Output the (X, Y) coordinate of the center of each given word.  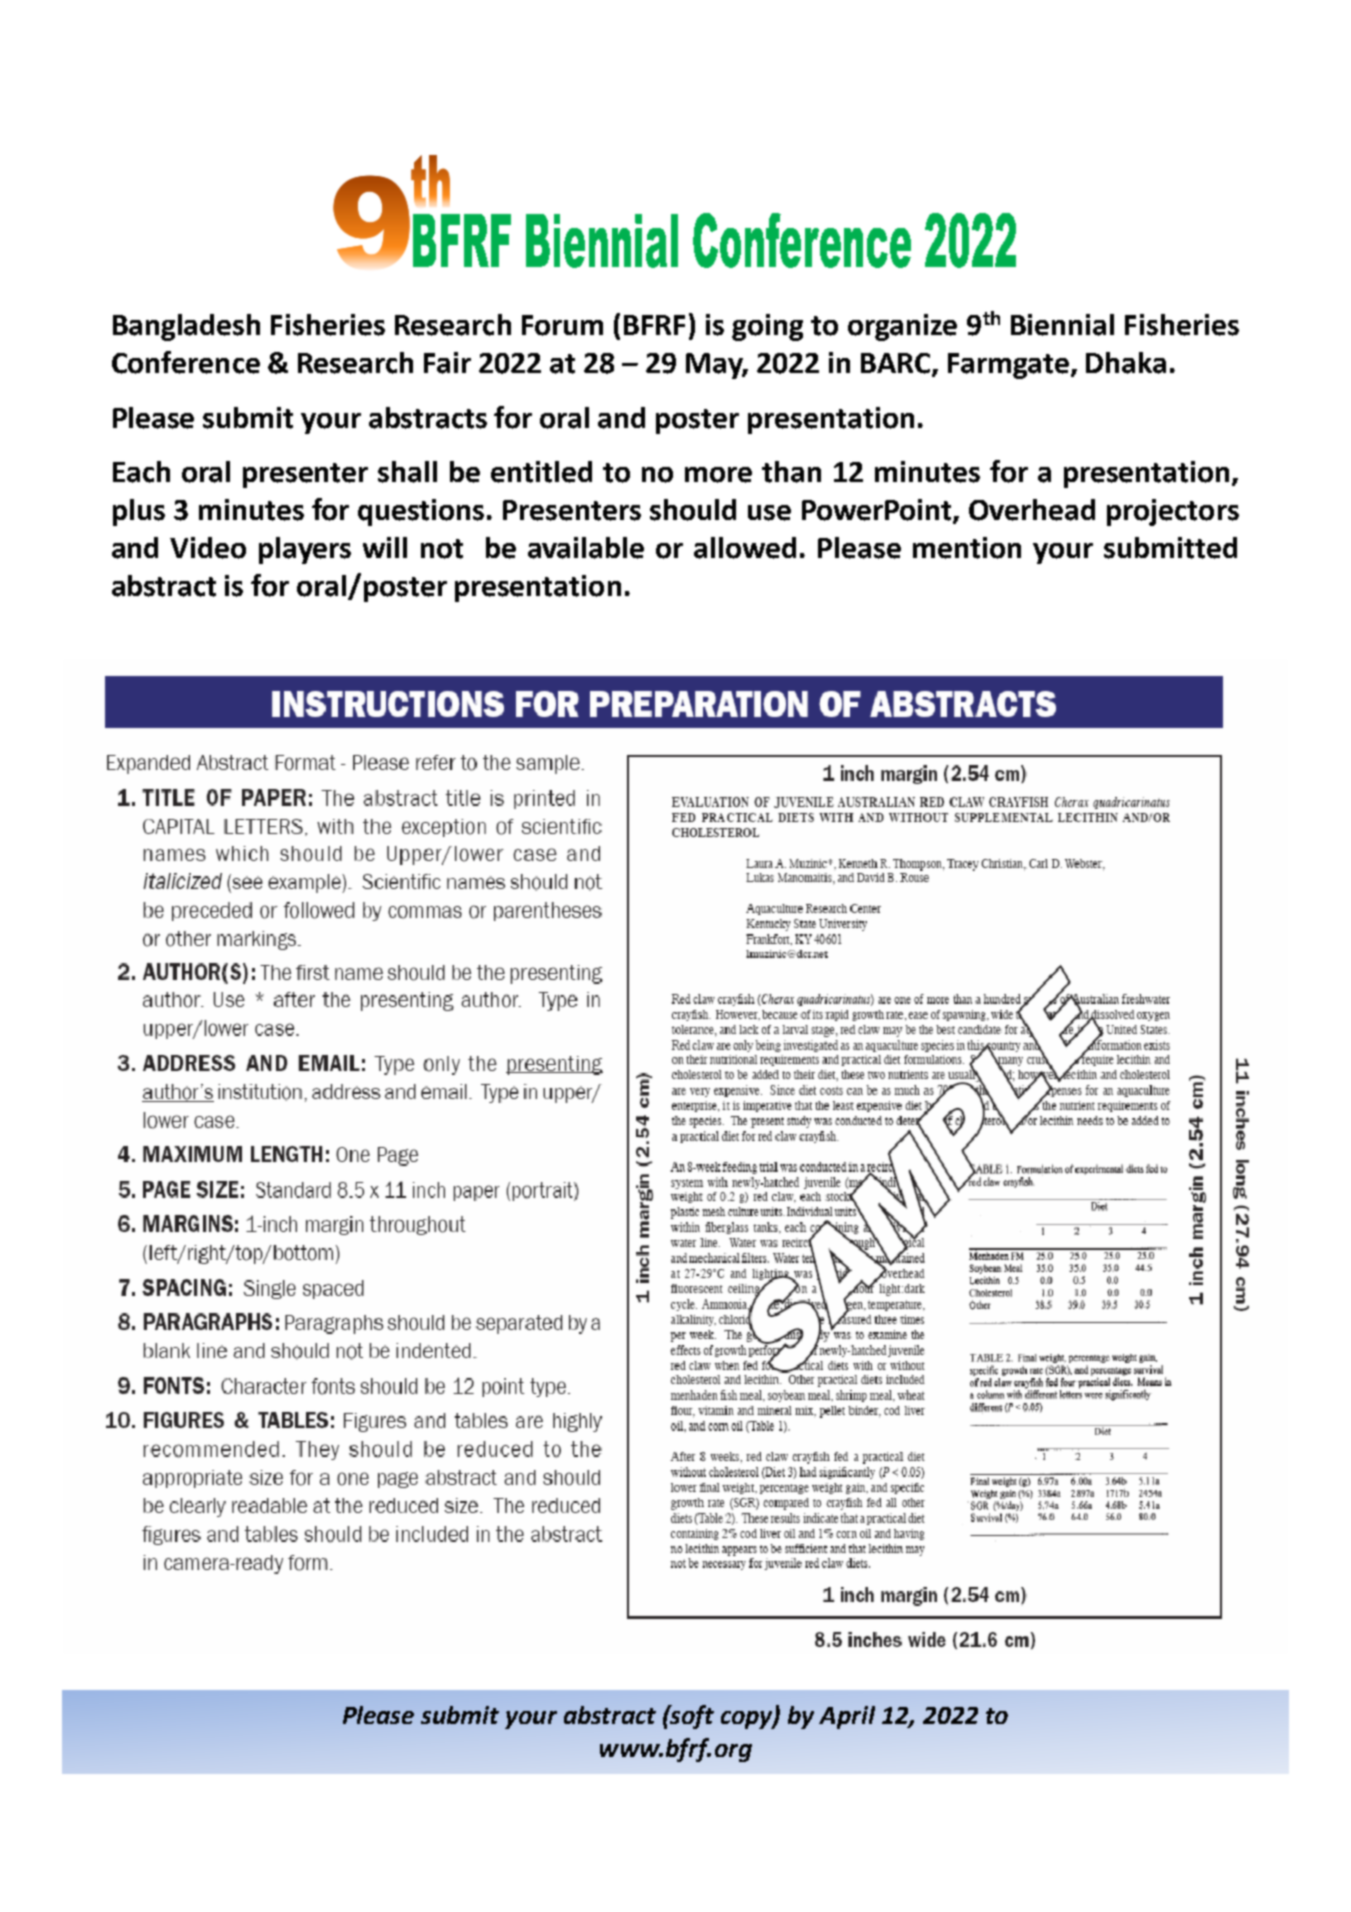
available (586, 548)
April (847, 1717)
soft (691, 1717)
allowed (745, 548)
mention (967, 548)
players (305, 550)
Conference (186, 362)
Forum (562, 325)
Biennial (1062, 325)
